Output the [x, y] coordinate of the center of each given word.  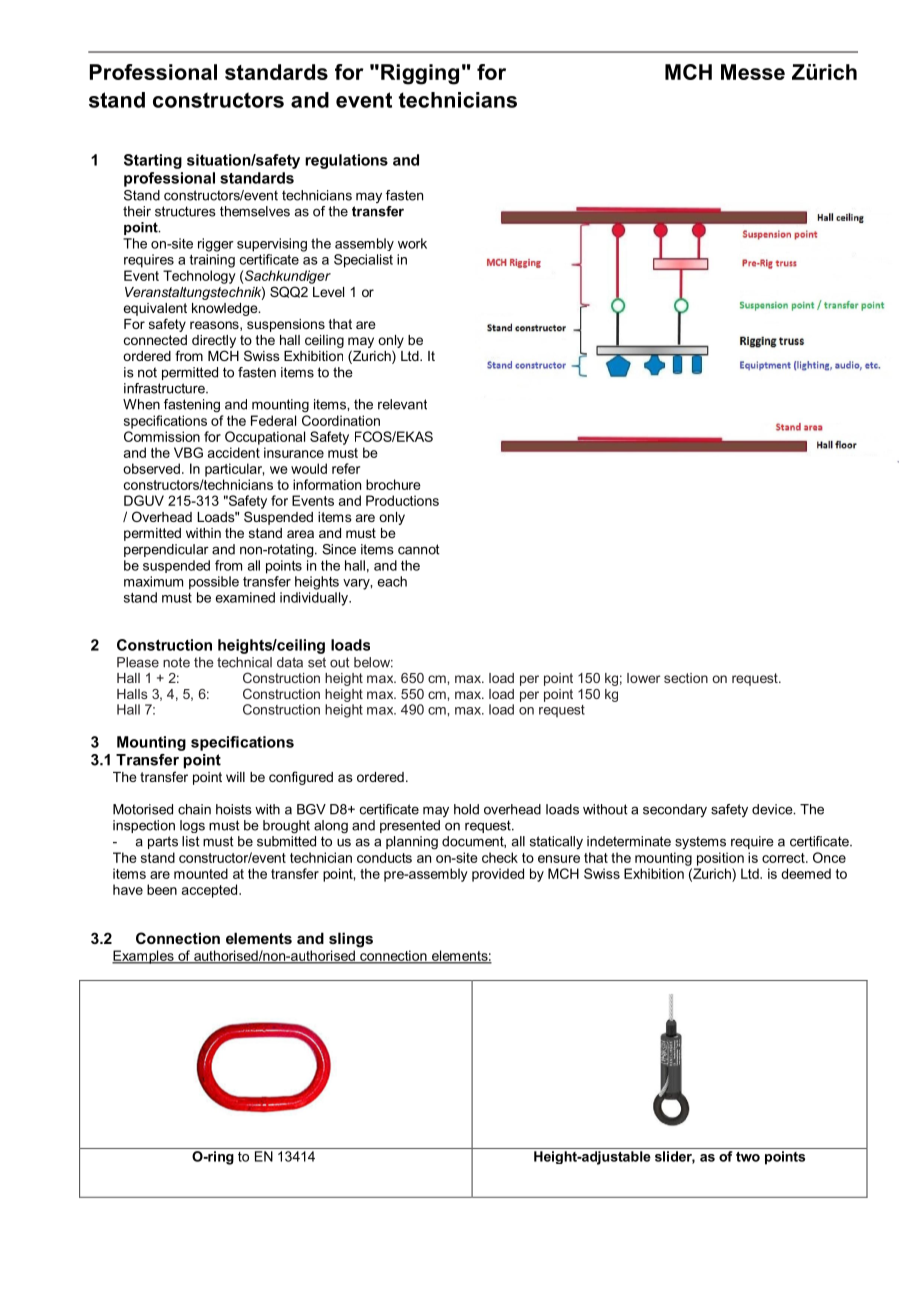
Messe [753, 72]
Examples [144, 957]
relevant [402, 404]
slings [351, 940]
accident [234, 452]
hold [466, 809]
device [773, 809]
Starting [153, 161]
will [235, 777]
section [686, 678]
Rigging [420, 74]
